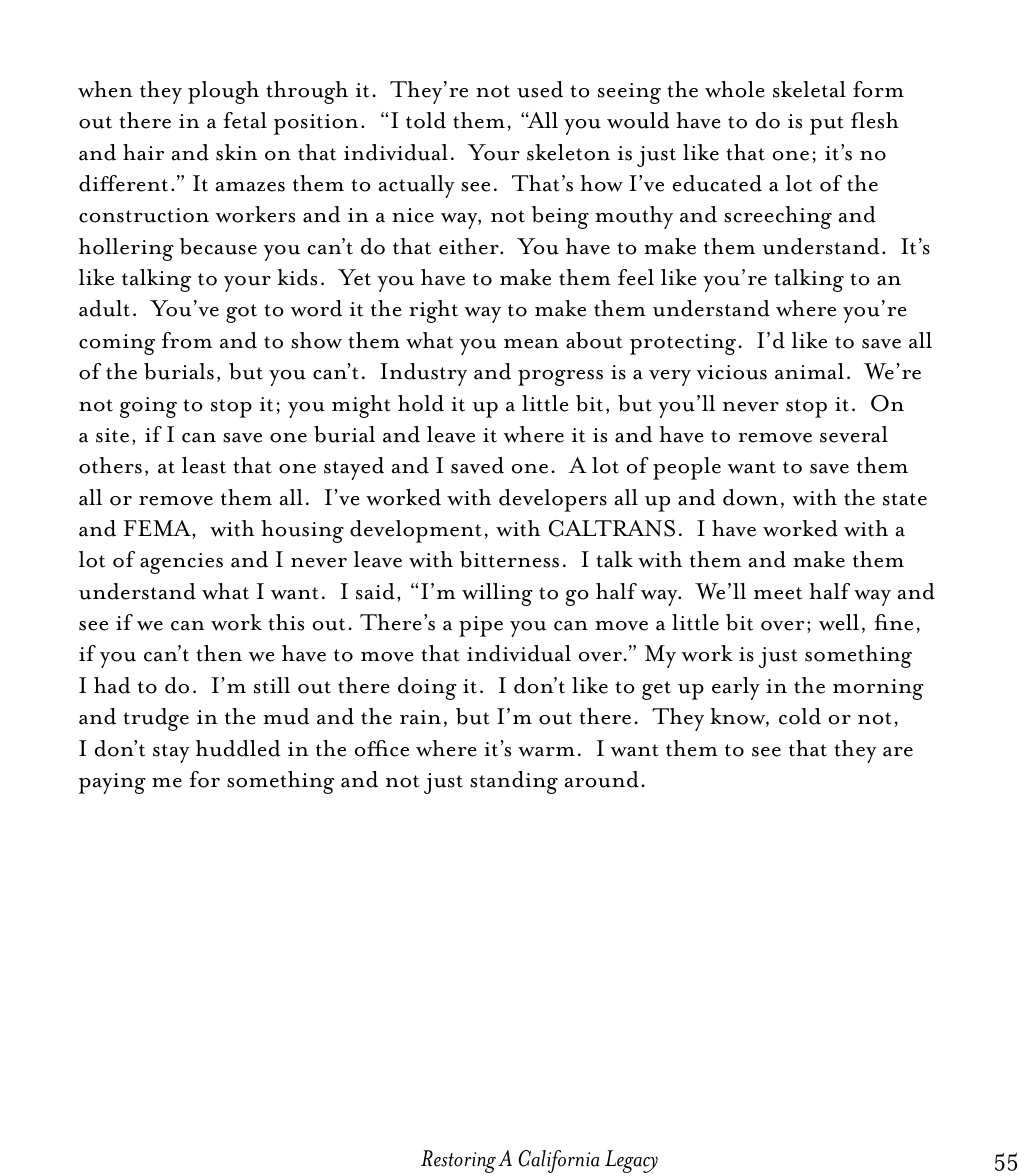 This document has width=1019, height=1176. What do you see at coordinates (631, 1161) in the document?
I see `Legacy` at bounding box center [631, 1161].
